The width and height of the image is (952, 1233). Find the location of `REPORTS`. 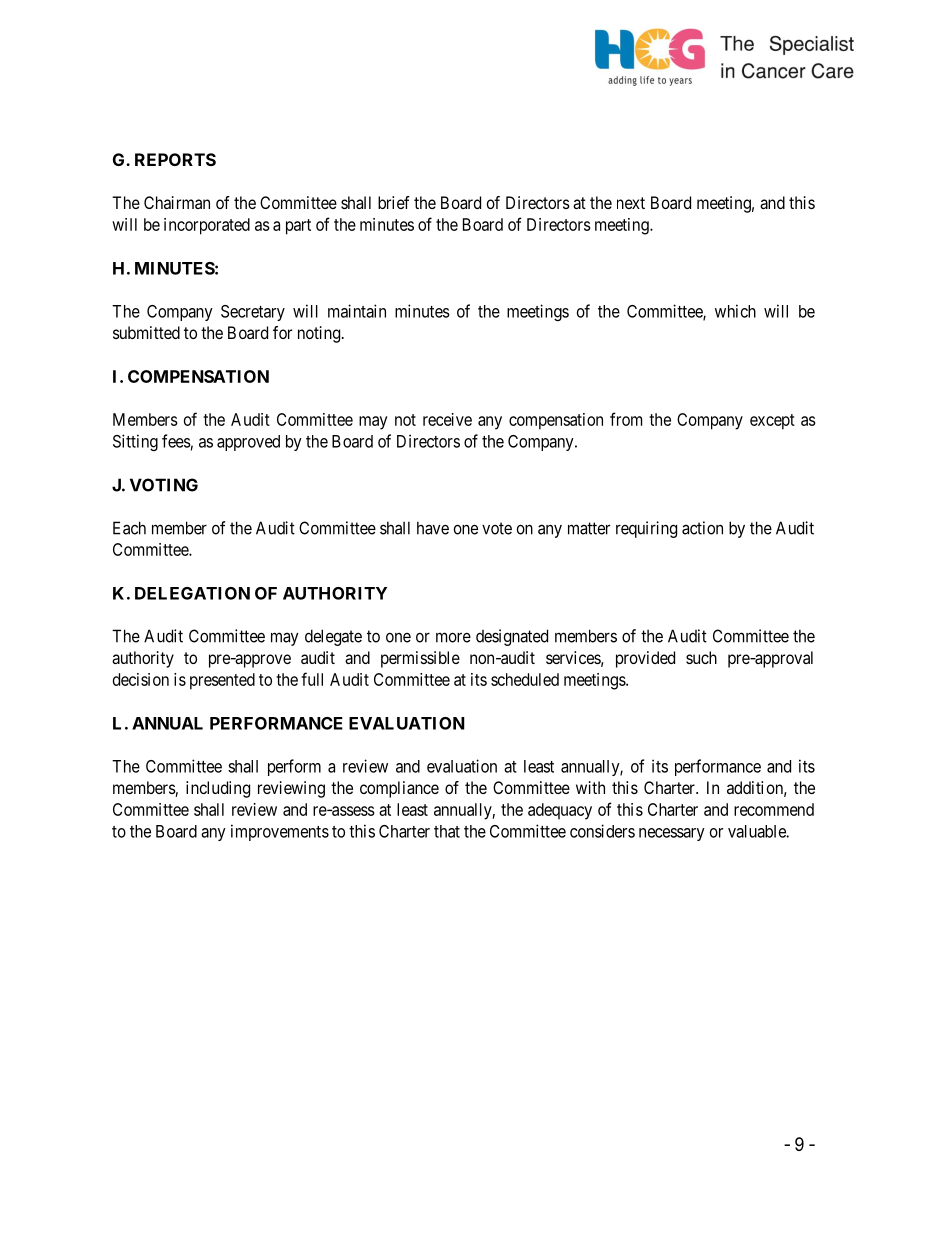

REPORTS is located at coordinates (175, 159).
